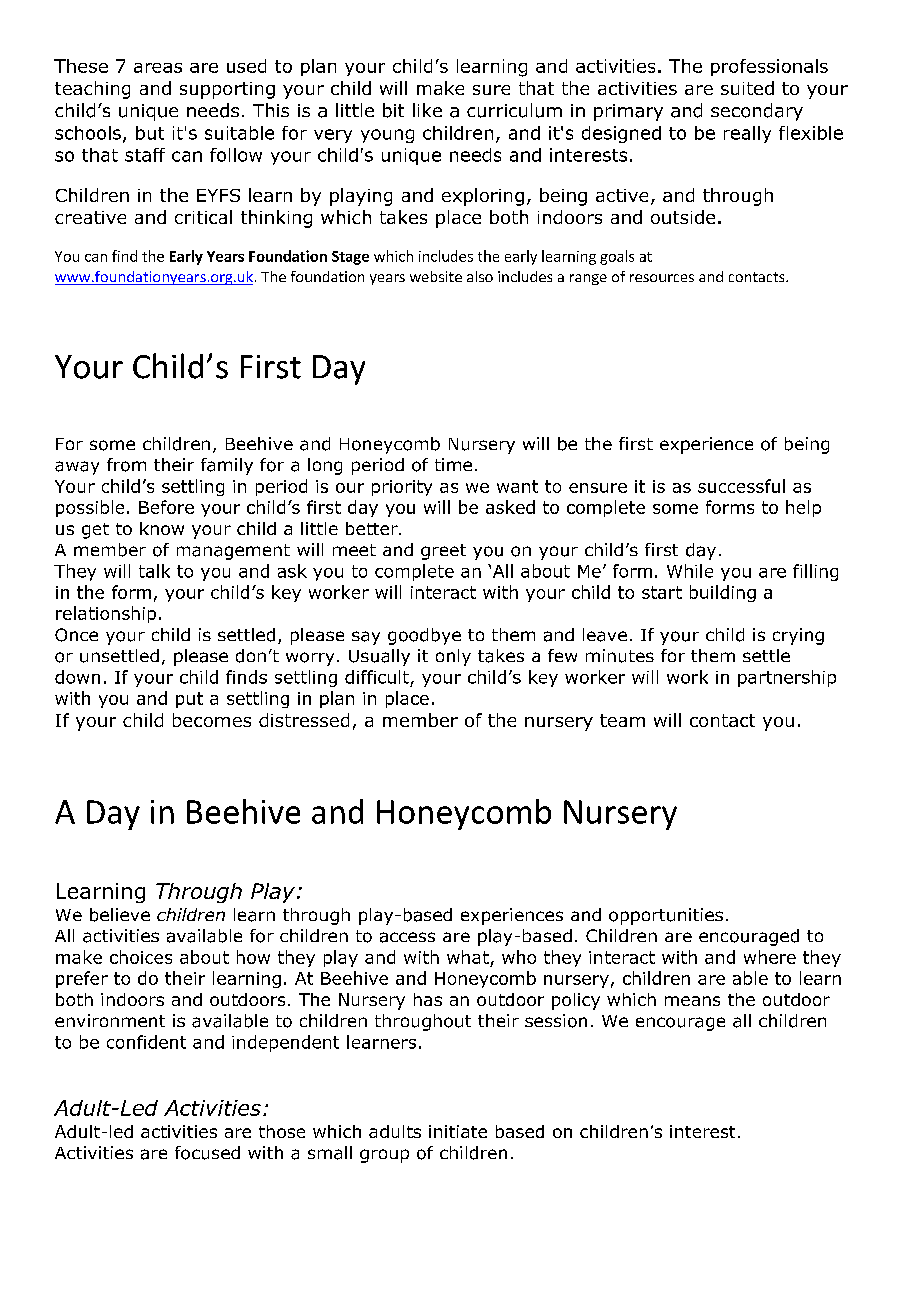 This screenshot has height=1316, width=903. Describe the element at coordinates (424, 636) in the screenshot. I see `goodbye` at that location.
